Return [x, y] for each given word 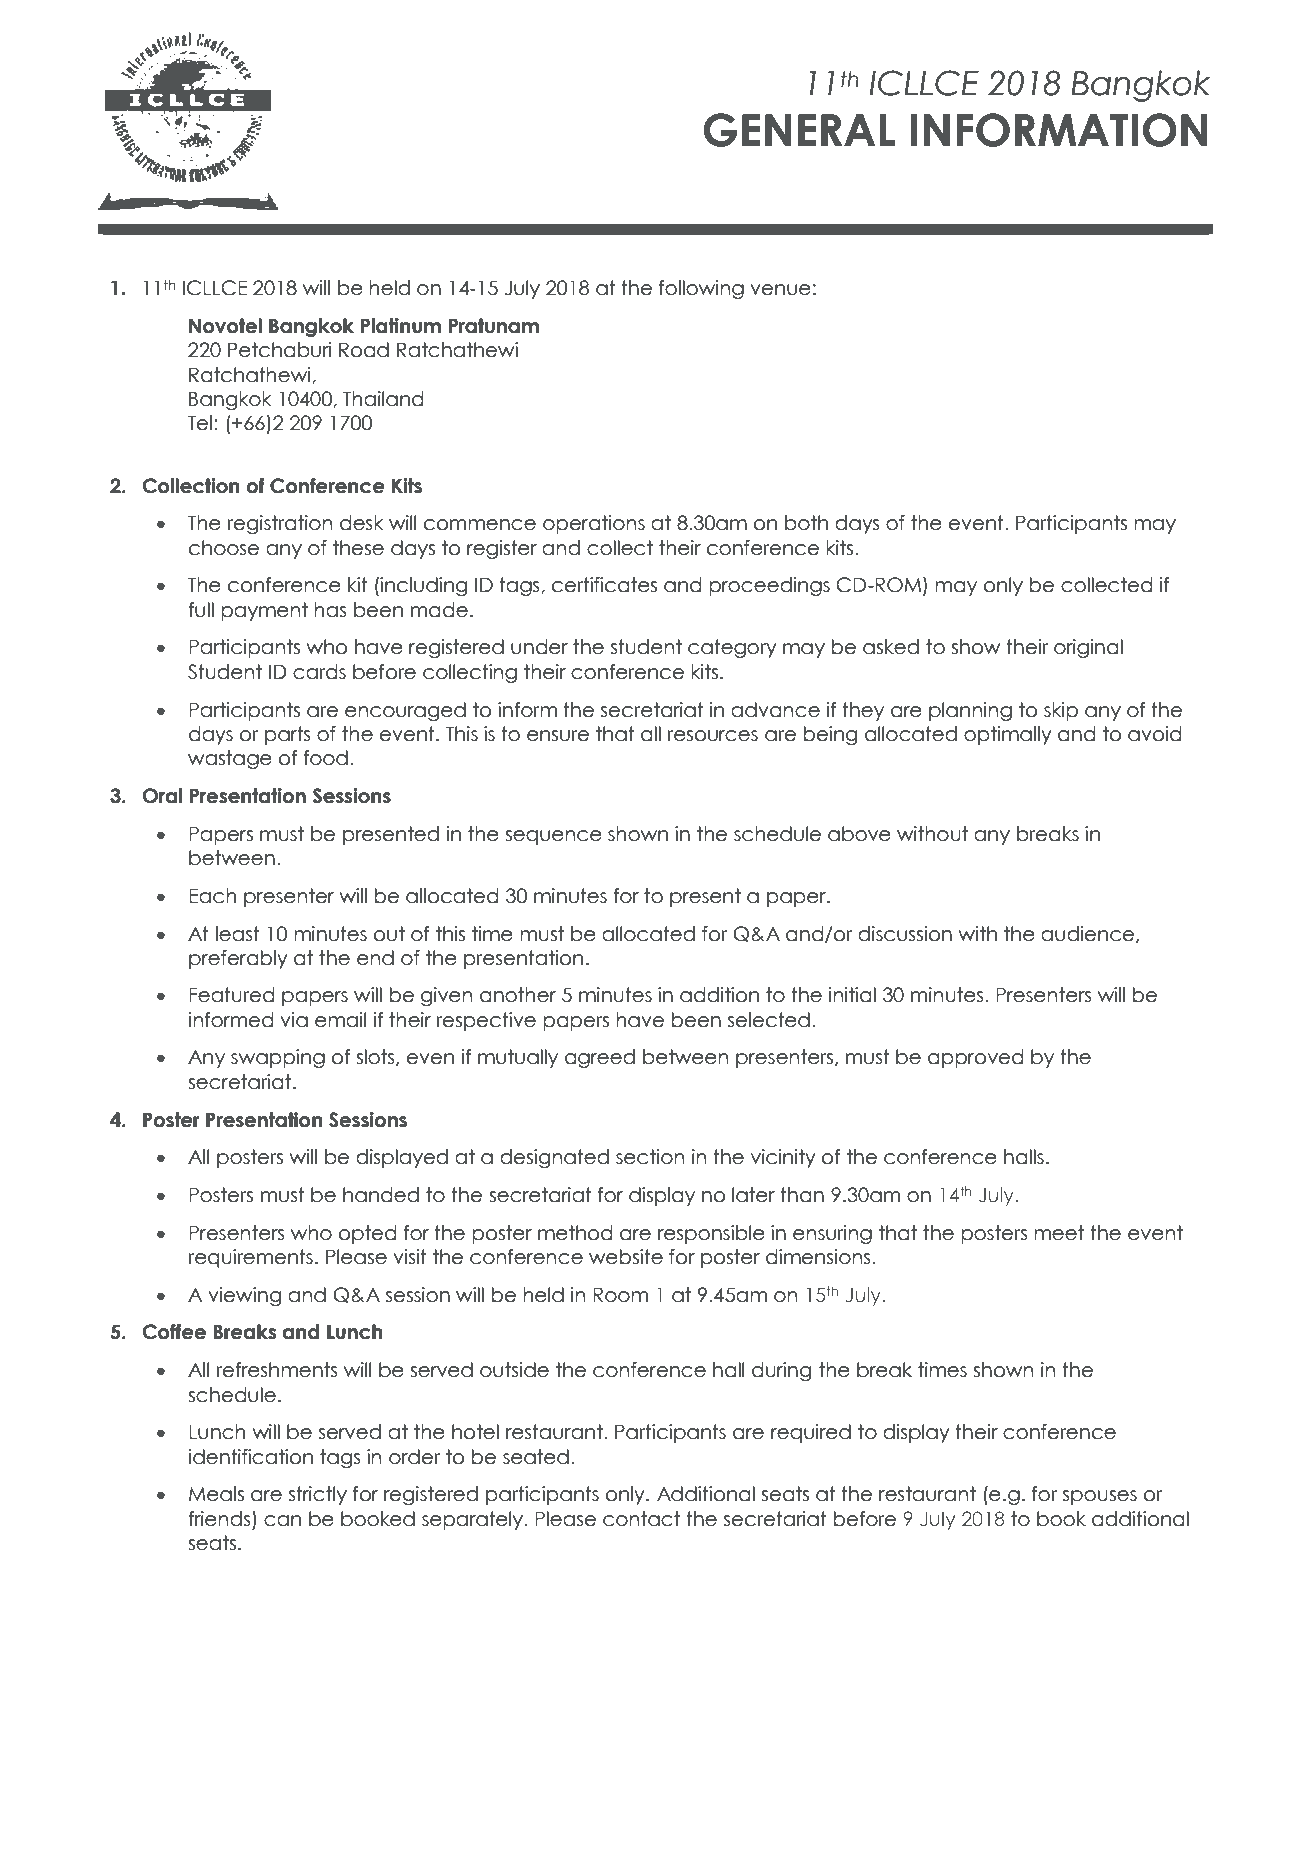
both [806, 523]
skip [1061, 711]
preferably [238, 959]
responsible [711, 1234]
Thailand [383, 399]
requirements [251, 1258]
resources [713, 736]
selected [769, 1020]
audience [1087, 934]
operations [594, 524]
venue [780, 290]
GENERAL [799, 130]
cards [319, 672]
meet [1059, 1233]
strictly [318, 1495]
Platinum [401, 326]
